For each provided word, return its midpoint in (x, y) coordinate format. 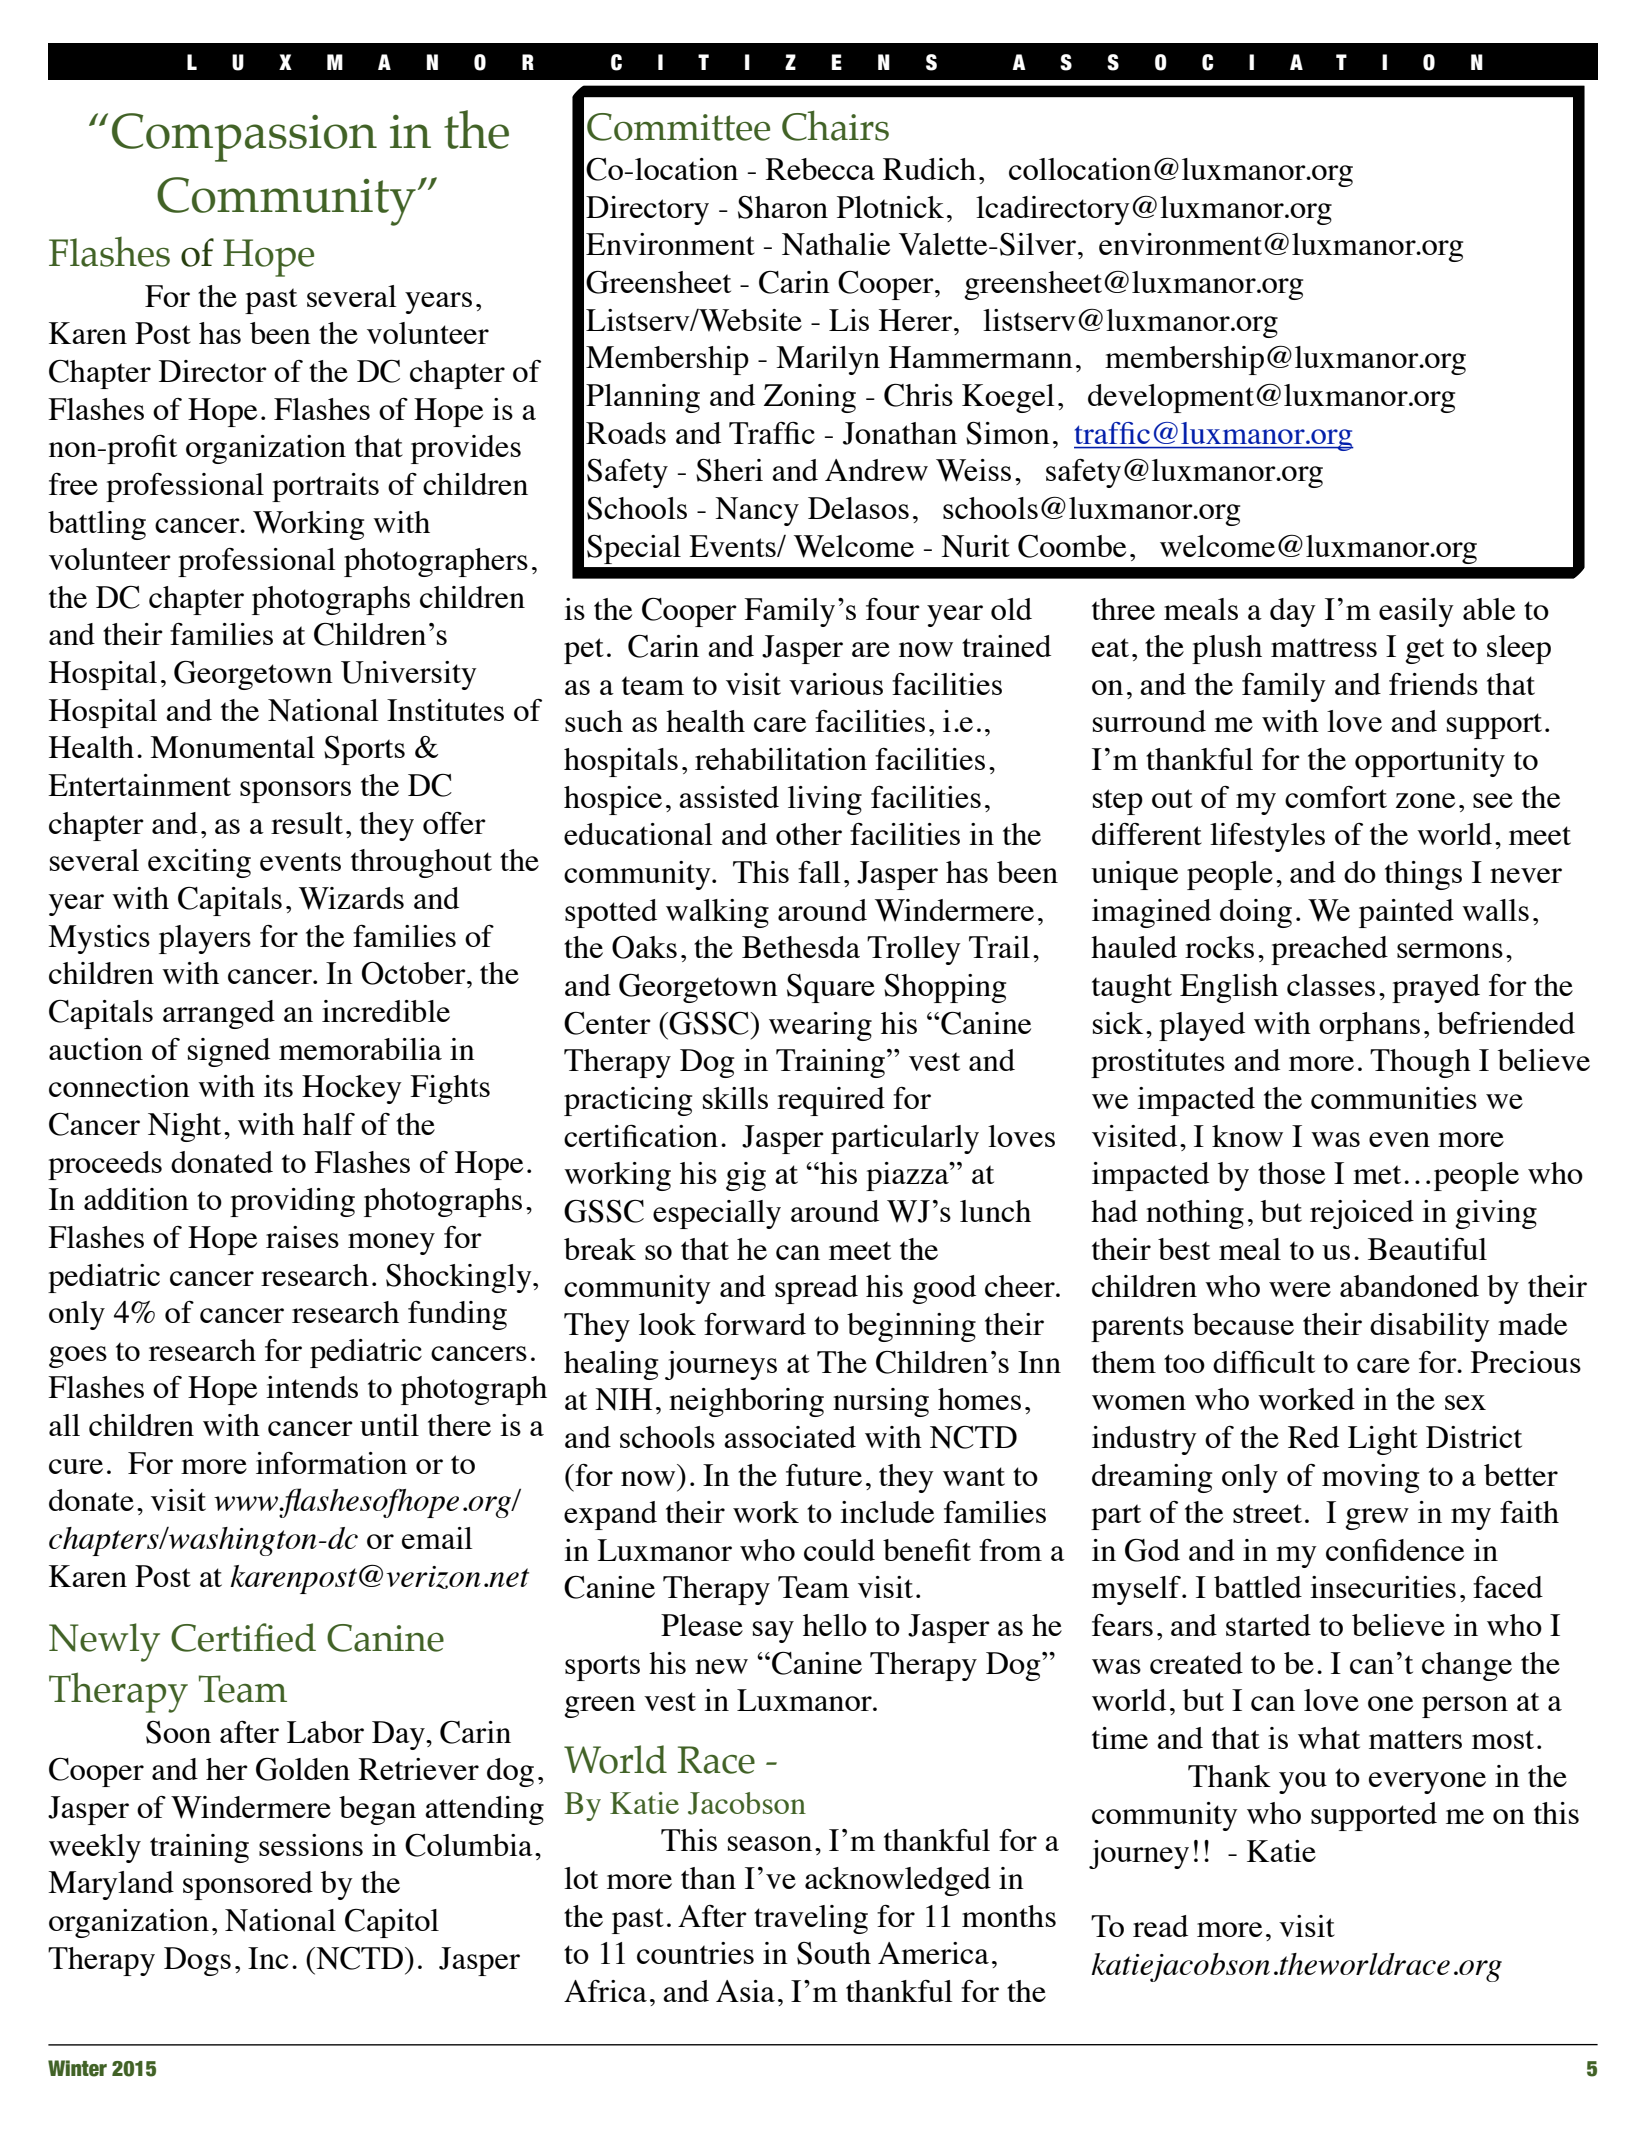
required (831, 1101)
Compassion (244, 137)
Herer (917, 320)
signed (229, 1052)
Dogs (197, 1961)
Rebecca (820, 169)
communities (1394, 1098)
